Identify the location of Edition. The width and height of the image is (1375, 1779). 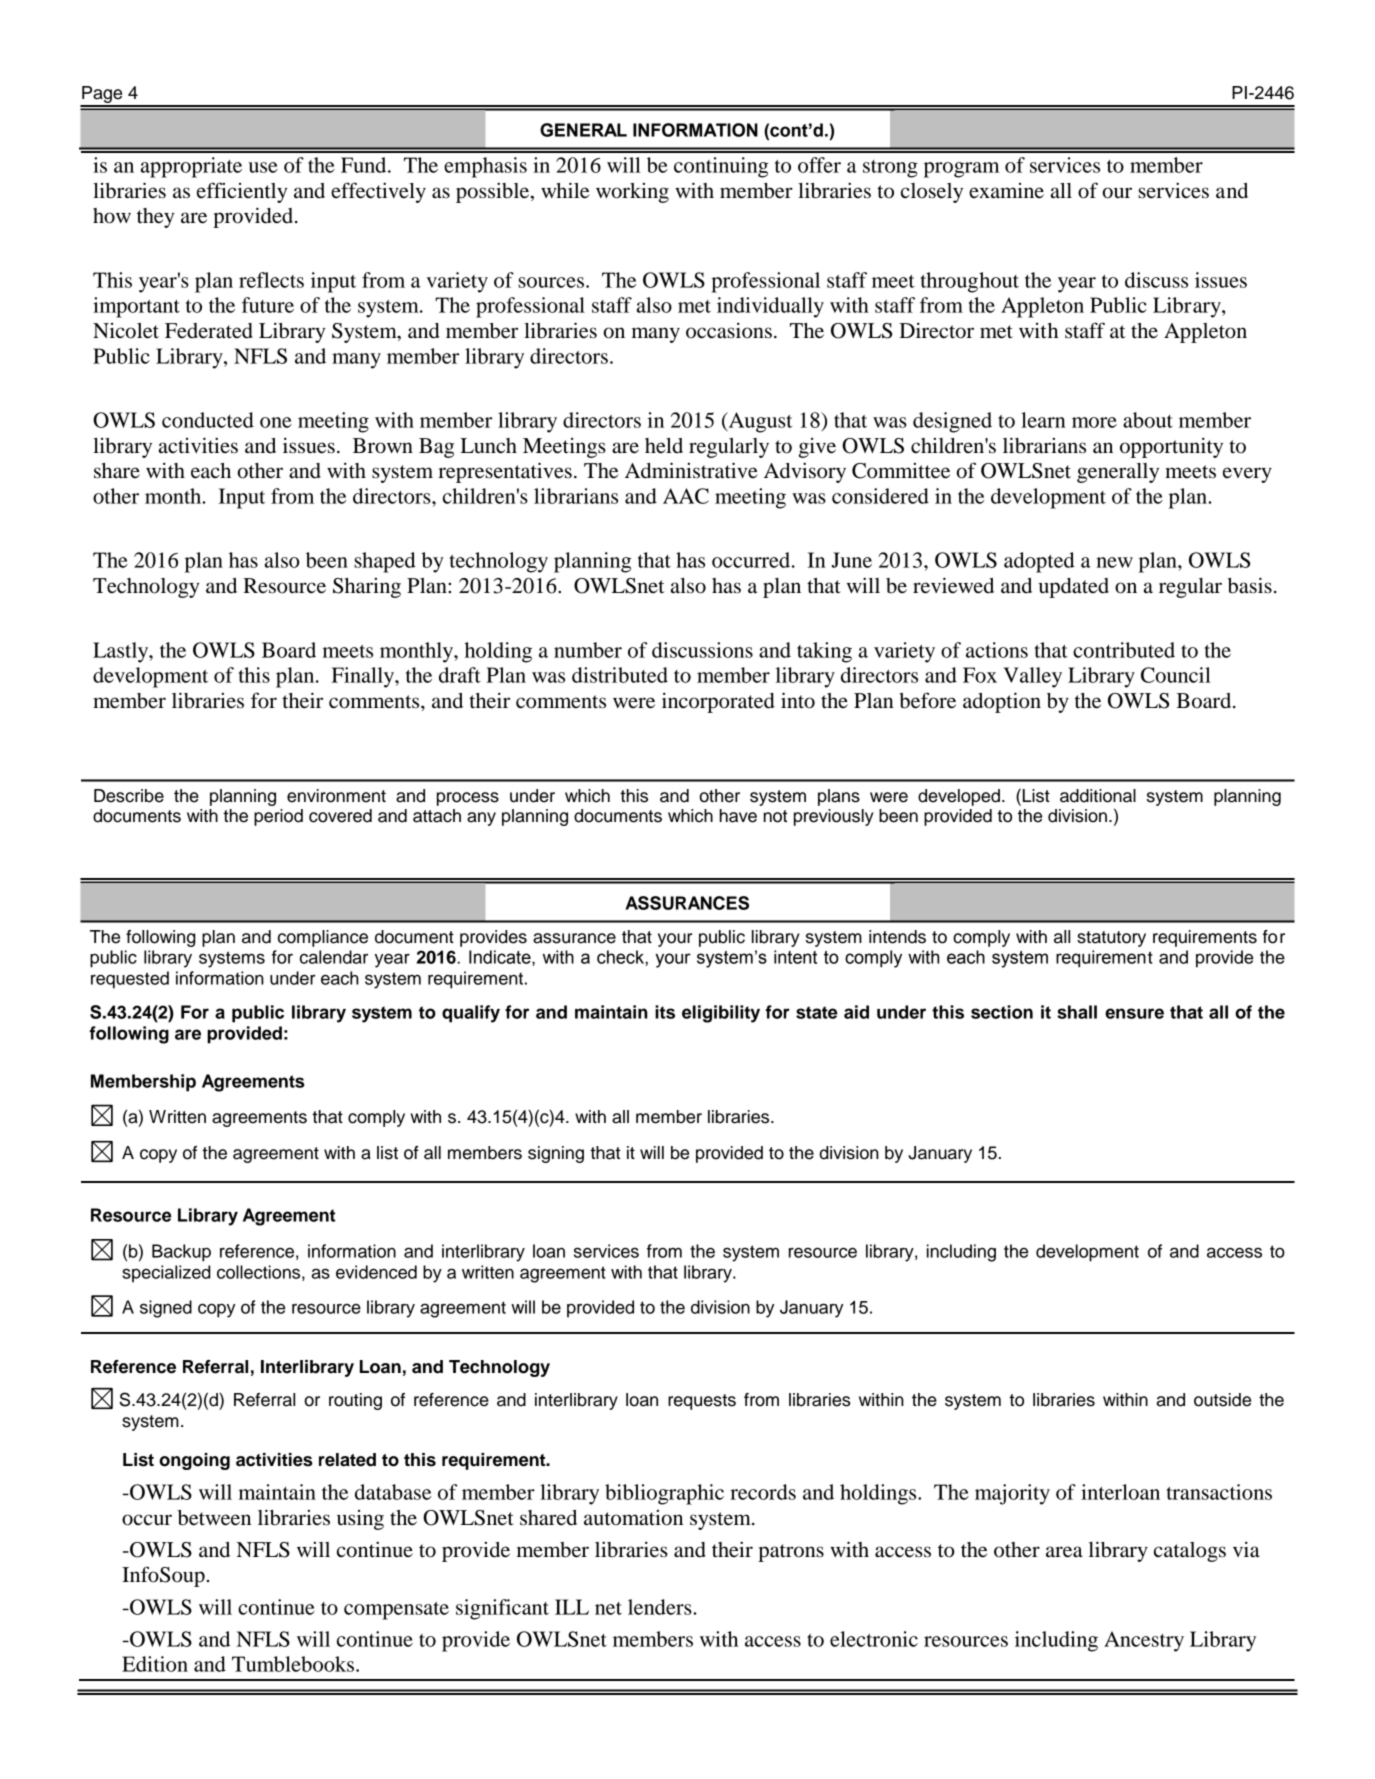
(155, 1664).
